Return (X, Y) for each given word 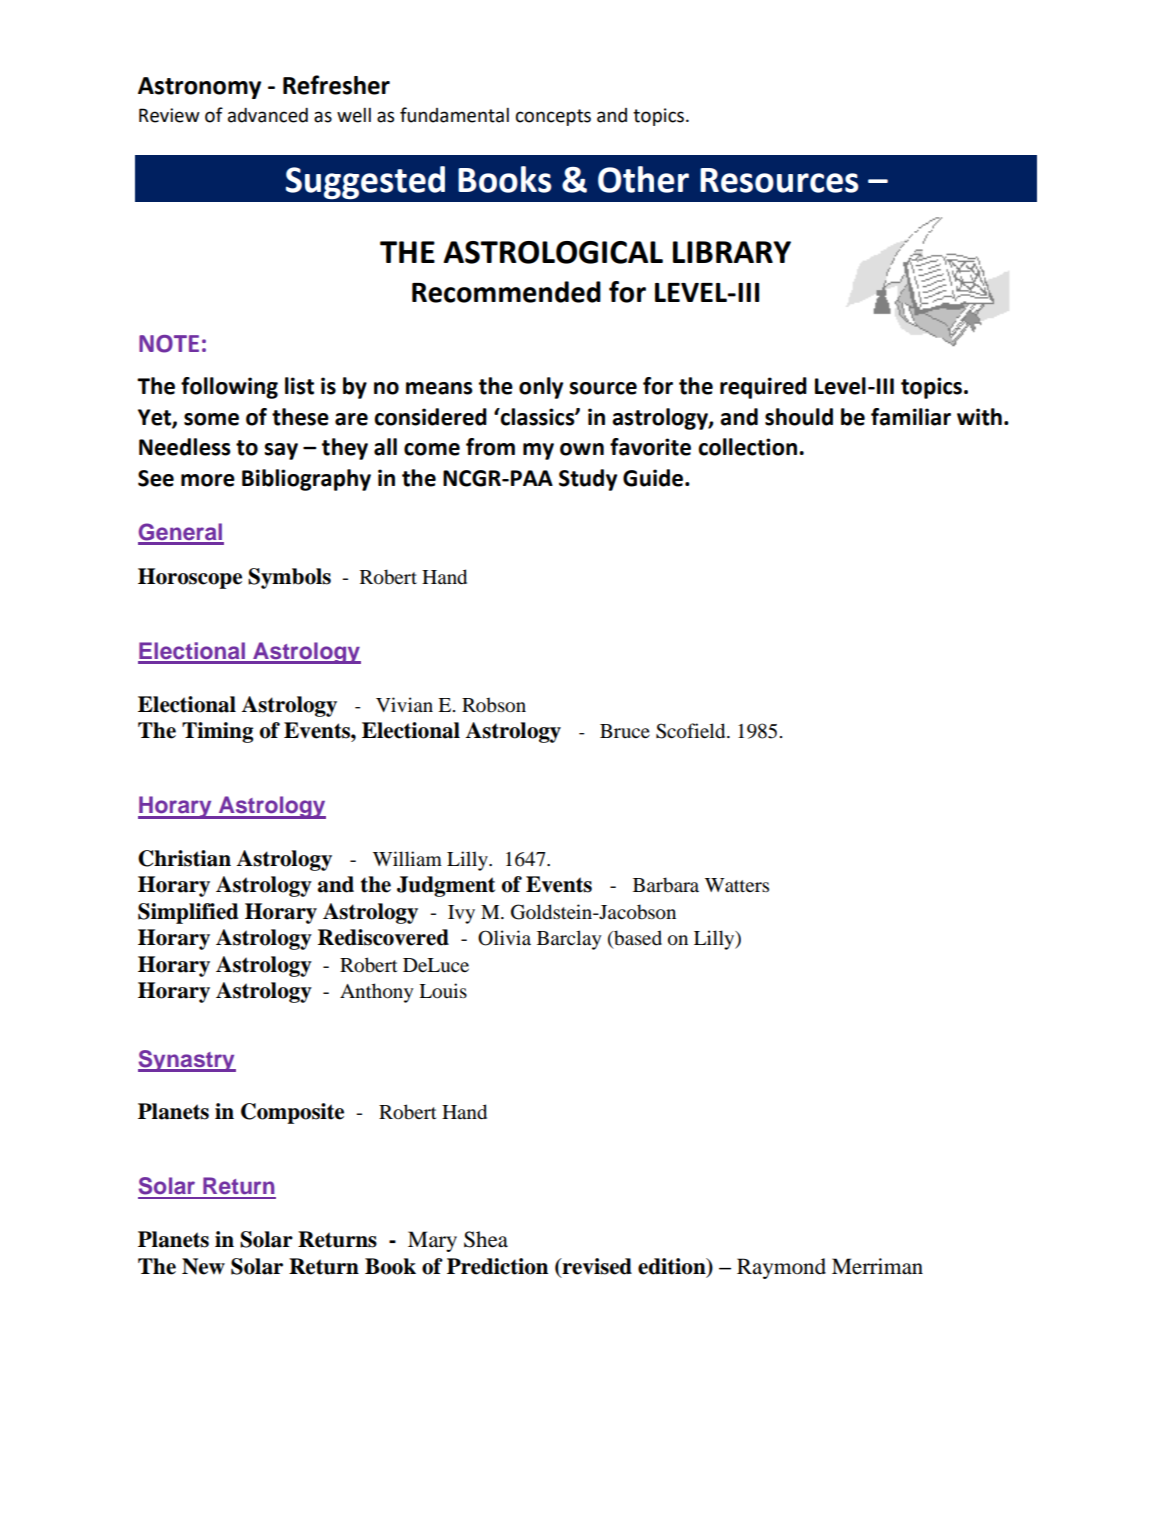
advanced (268, 115)
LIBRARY (732, 252)
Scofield (692, 731)
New (203, 1266)
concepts (553, 117)
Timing (217, 732)
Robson (494, 705)
